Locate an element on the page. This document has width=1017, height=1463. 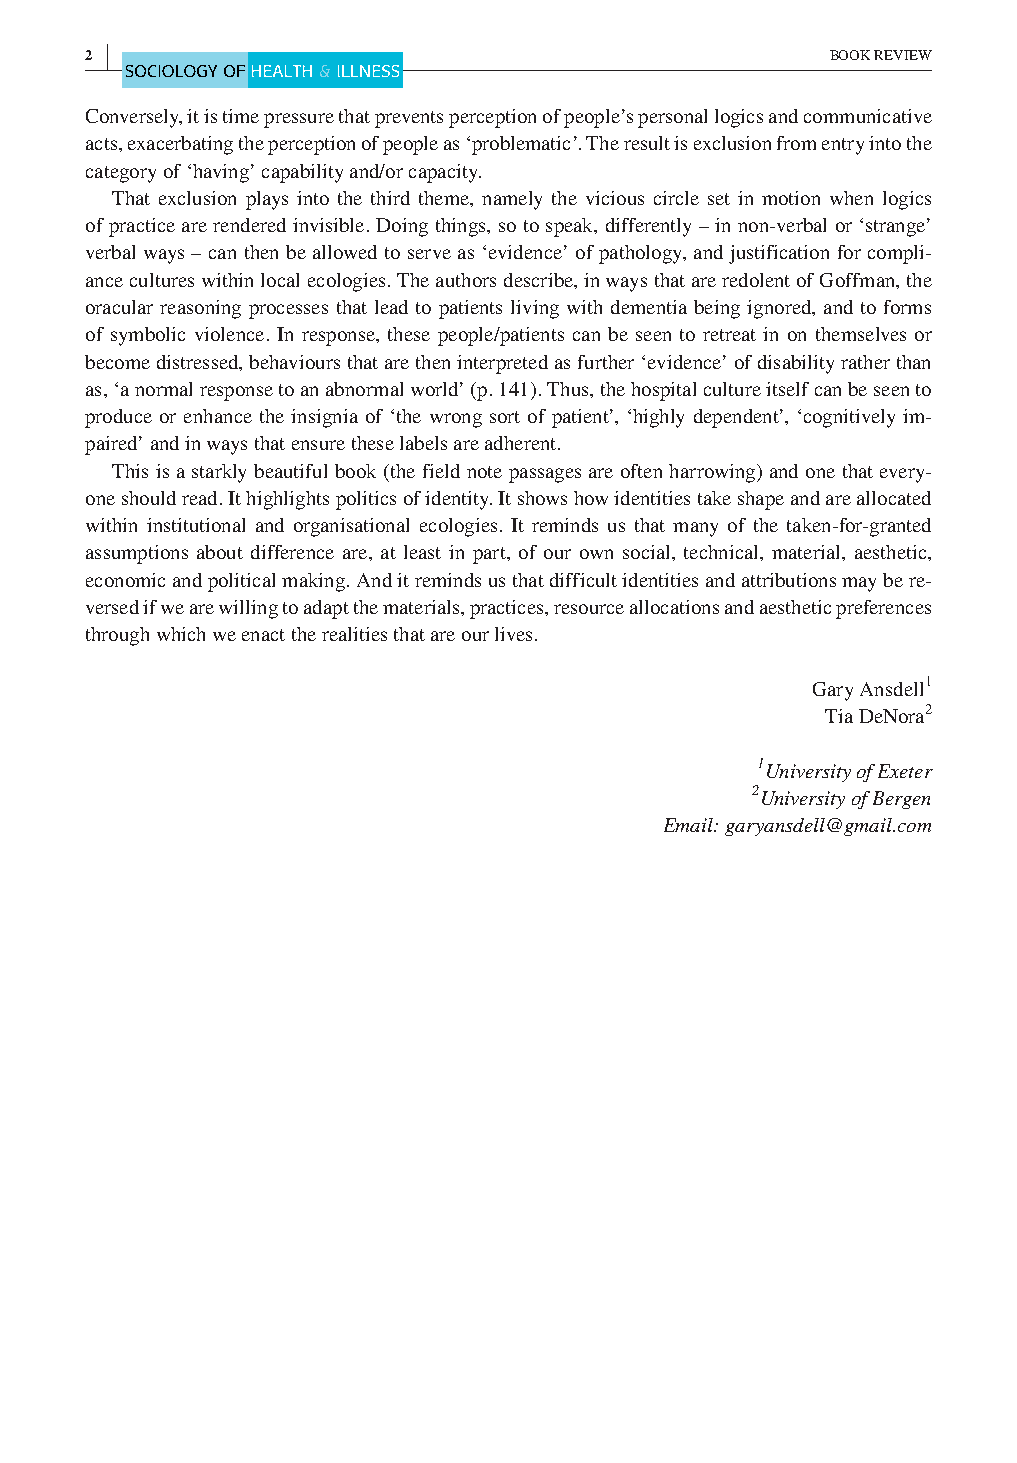
which is located at coordinates (181, 634).
